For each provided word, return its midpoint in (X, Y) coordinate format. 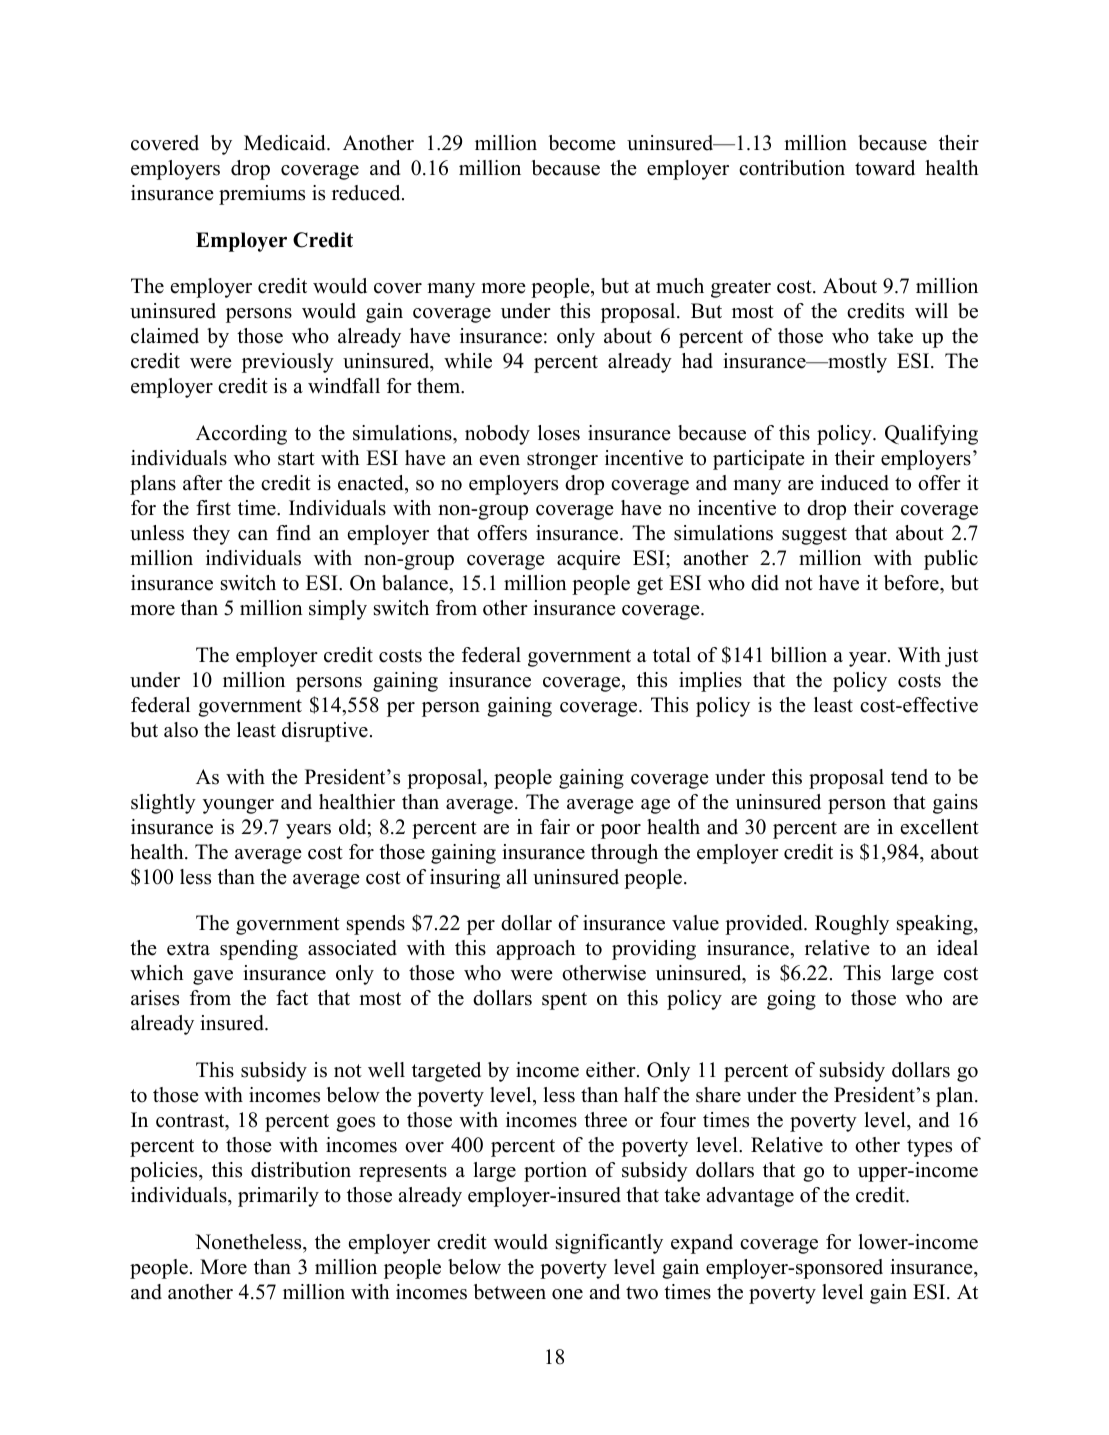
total (672, 655)
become (582, 143)
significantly (609, 1244)
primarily (278, 1197)
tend (909, 777)
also (181, 730)
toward (885, 168)
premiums (262, 195)
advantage (750, 1197)
